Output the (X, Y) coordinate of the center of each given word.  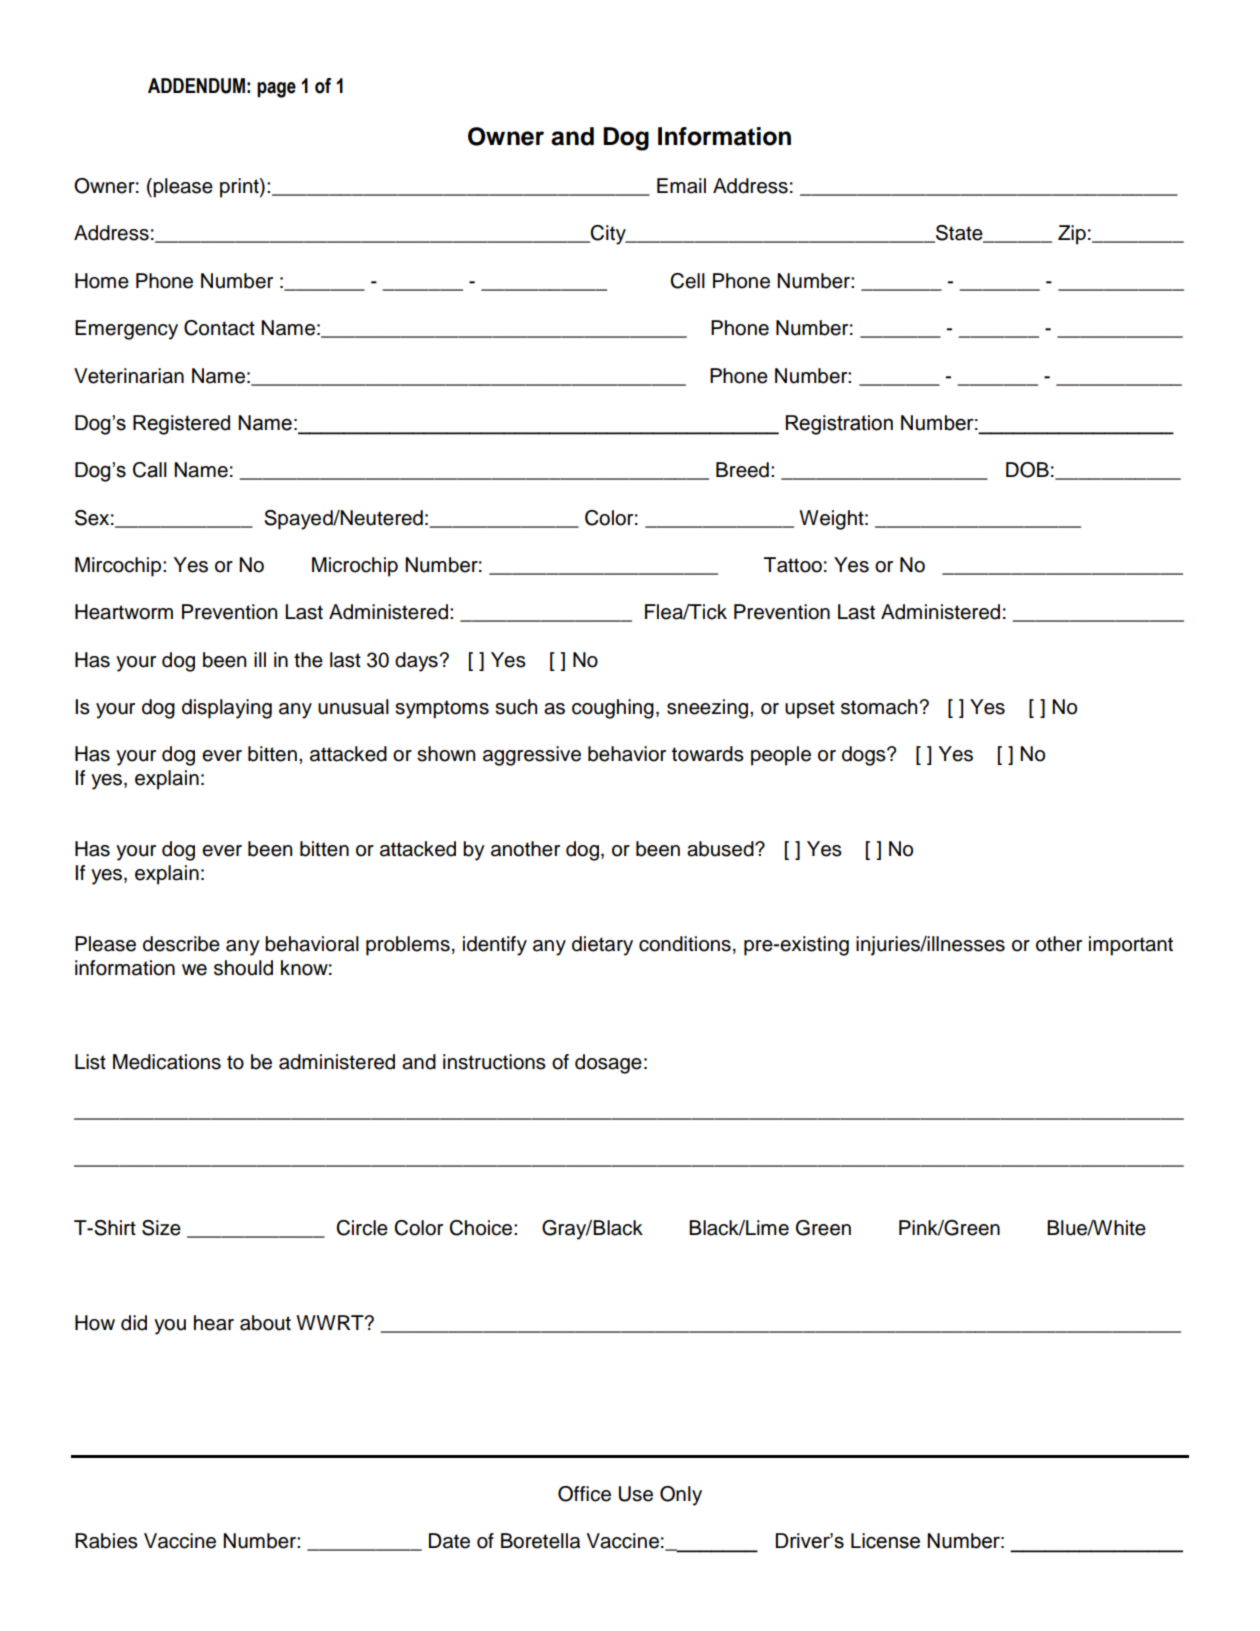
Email (681, 186)
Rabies (106, 1541)
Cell (687, 281)
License (885, 1541)
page (276, 90)
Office (584, 1494)
